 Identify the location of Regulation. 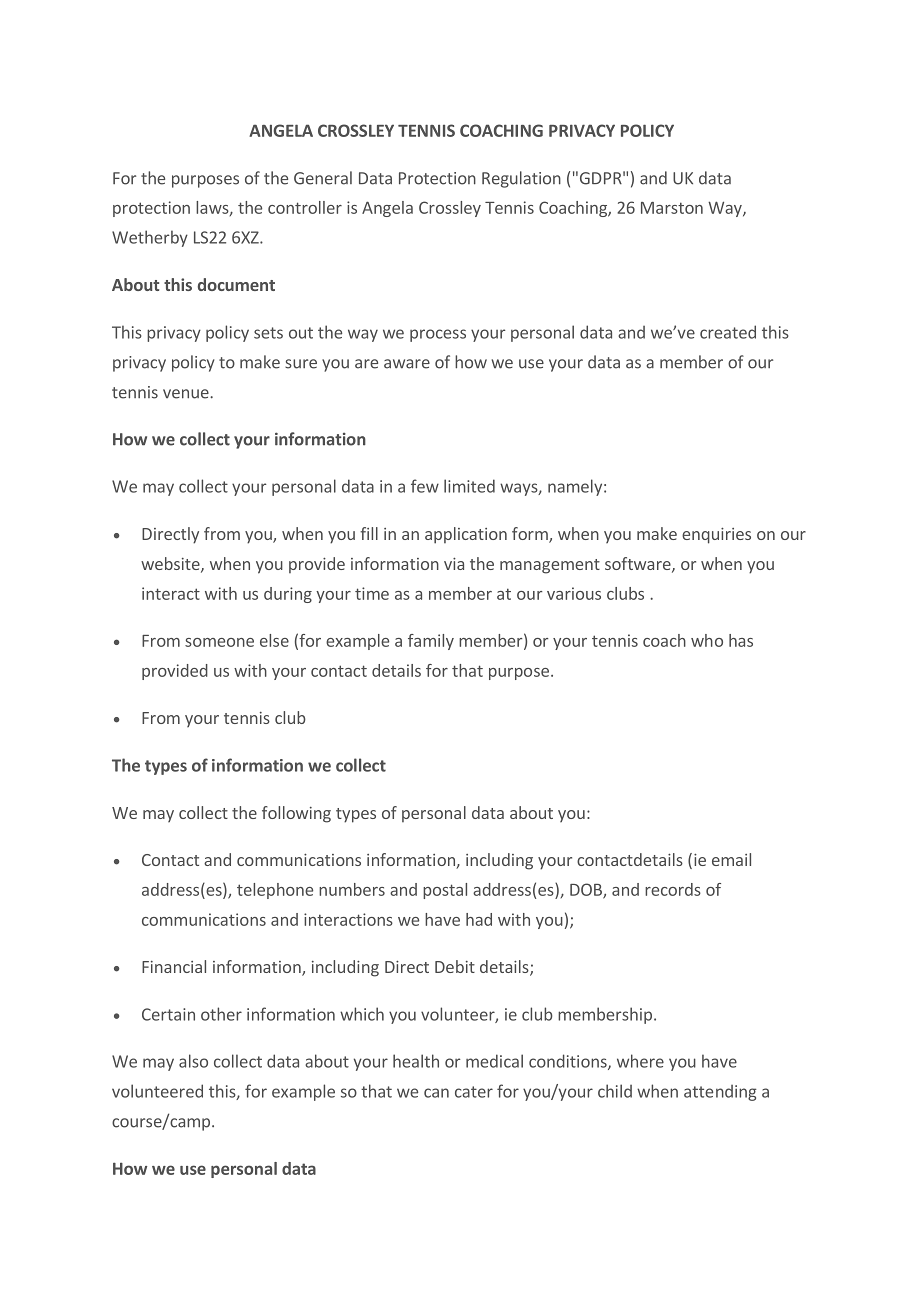
(521, 179).
